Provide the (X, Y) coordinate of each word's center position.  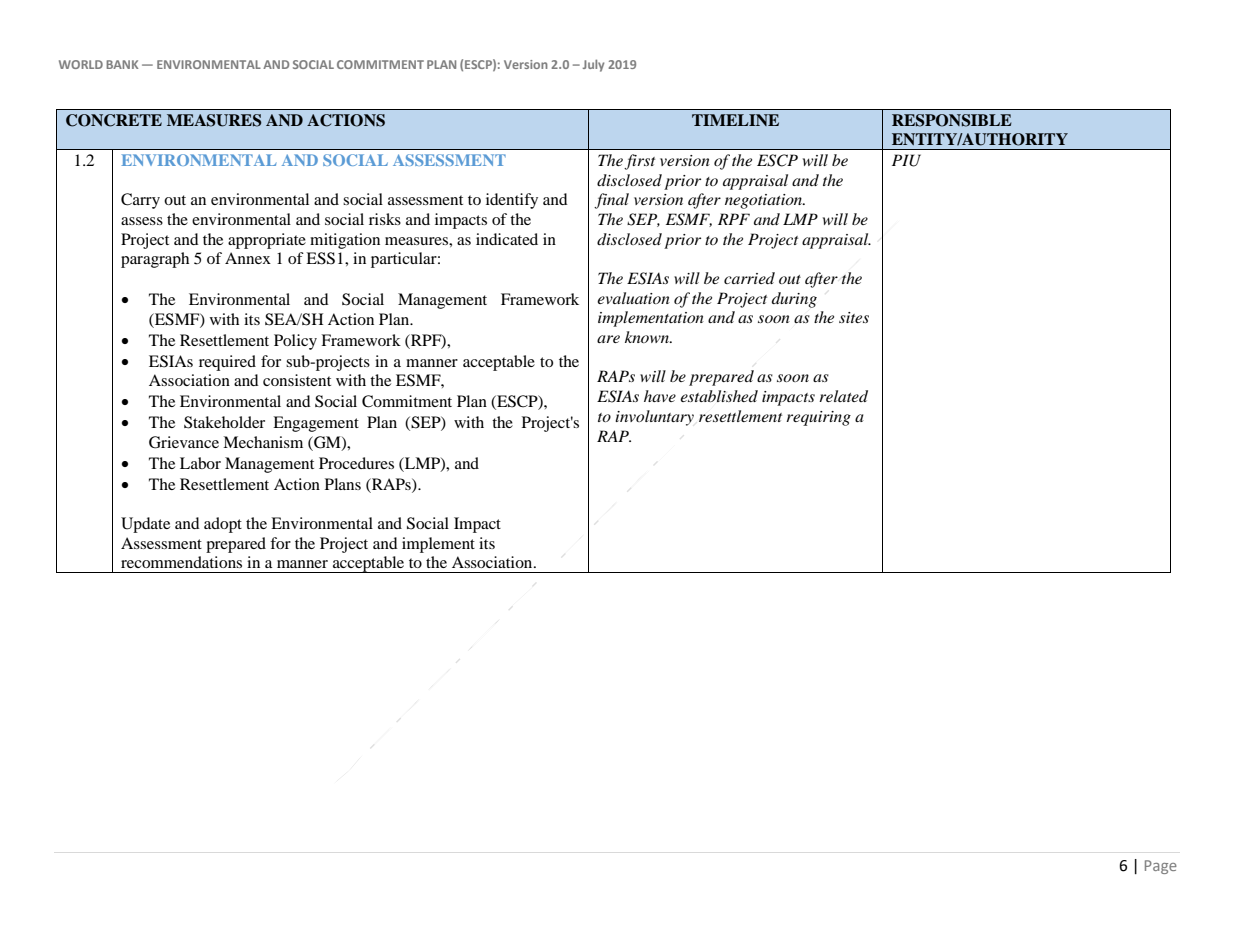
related (843, 396)
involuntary (654, 418)
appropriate (267, 241)
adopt (223, 525)
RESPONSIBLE (952, 120)
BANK (122, 64)
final (611, 201)
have (660, 396)
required (227, 363)
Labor (200, 463)
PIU (906, 160)
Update (145, 525)
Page (1161, 867)
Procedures (356, 463)
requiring (818, 418)
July (593, 65)
